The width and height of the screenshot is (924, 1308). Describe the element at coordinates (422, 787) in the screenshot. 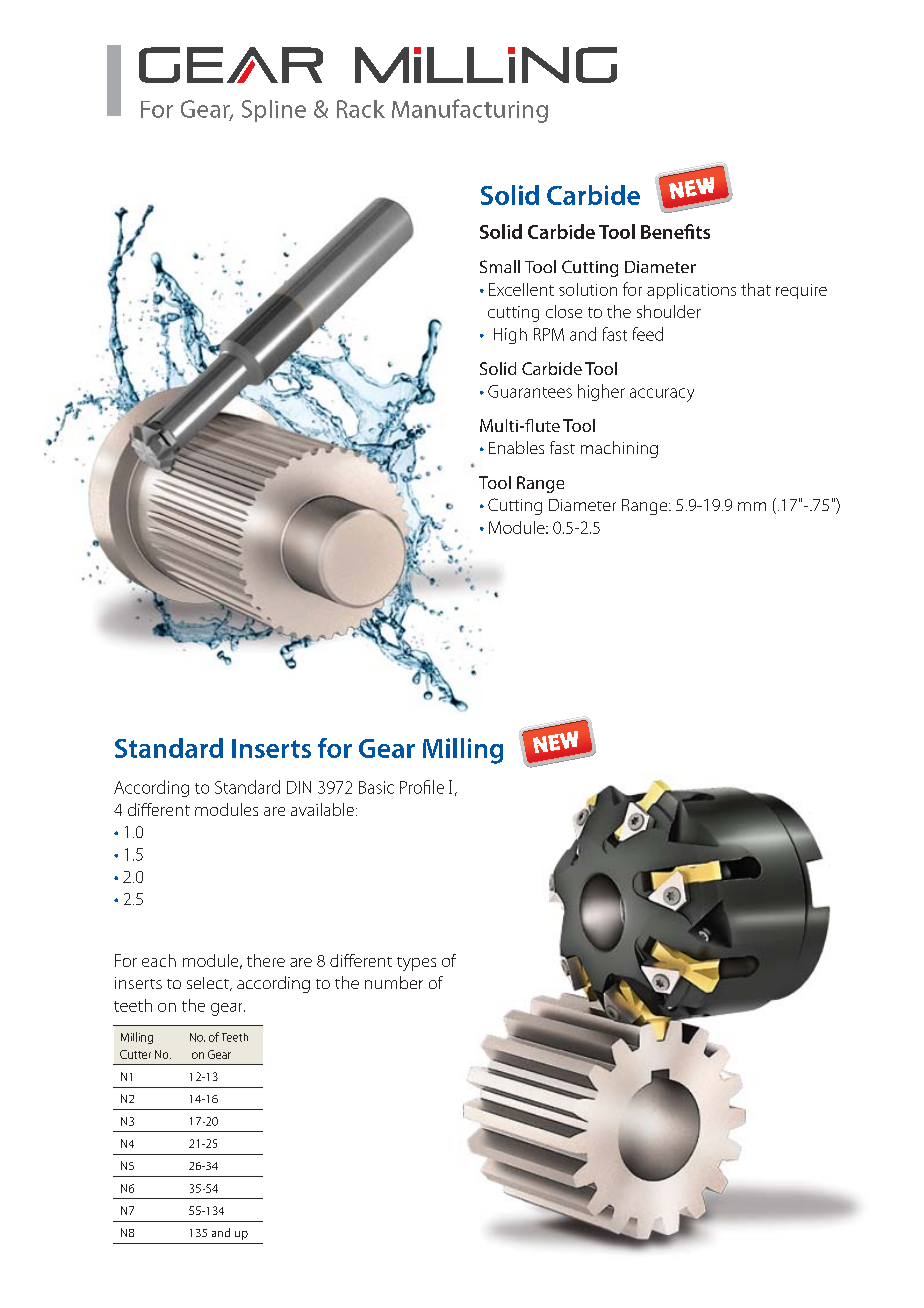

I see `Profile` at that location.
